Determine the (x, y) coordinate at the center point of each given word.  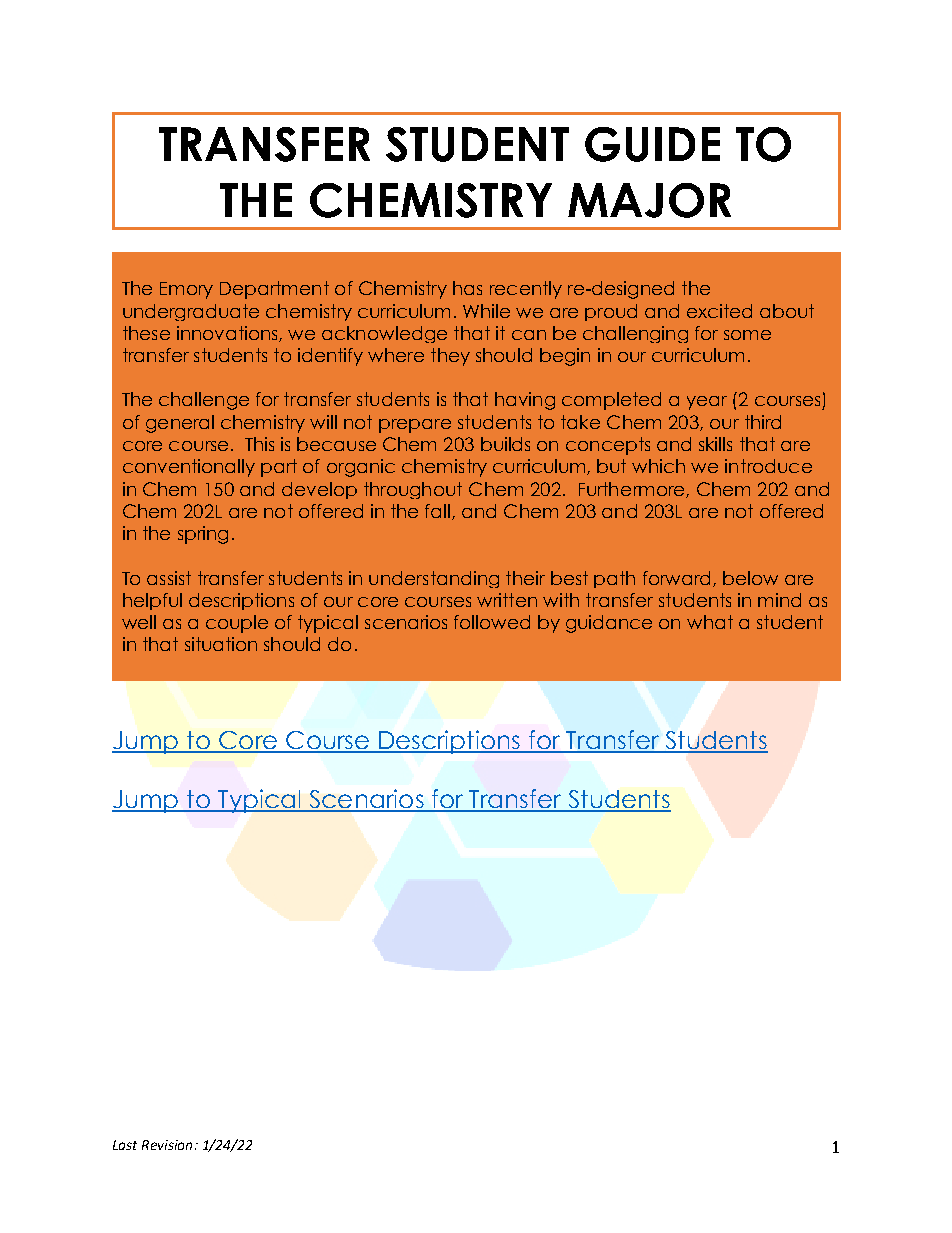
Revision (167, 1145)
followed (492, 622)
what (710, 622)
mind (779, 600)
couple (237, 624)
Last (125, 1145)
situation (221, 644)
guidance (609, 624)
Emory (186, 290)
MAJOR (649, 200)
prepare (415, 426)
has (467, 288)
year (707, 403)
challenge (204, 401)
